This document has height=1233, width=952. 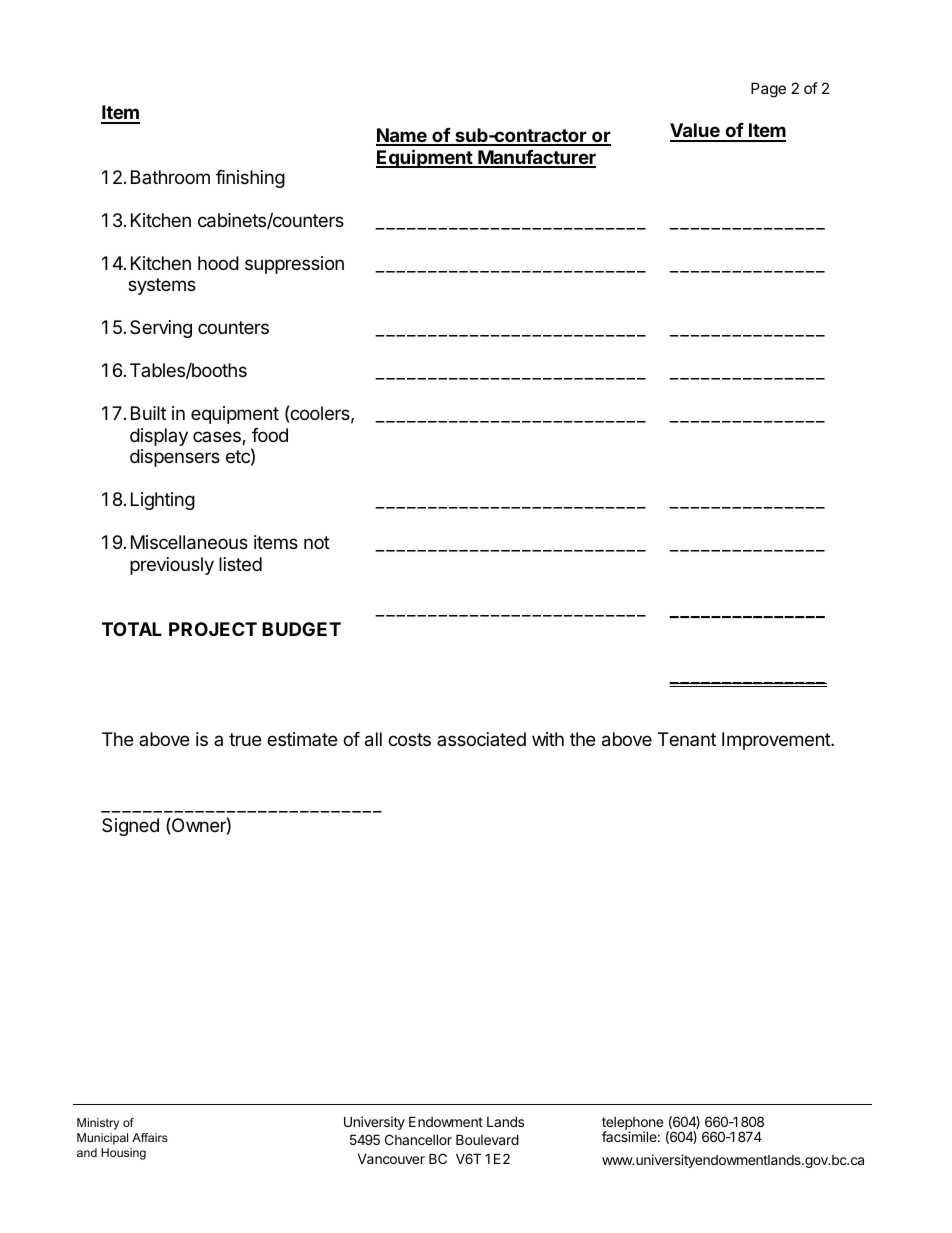 I want to click on Chancellor, so click(x=418, y=1139).
